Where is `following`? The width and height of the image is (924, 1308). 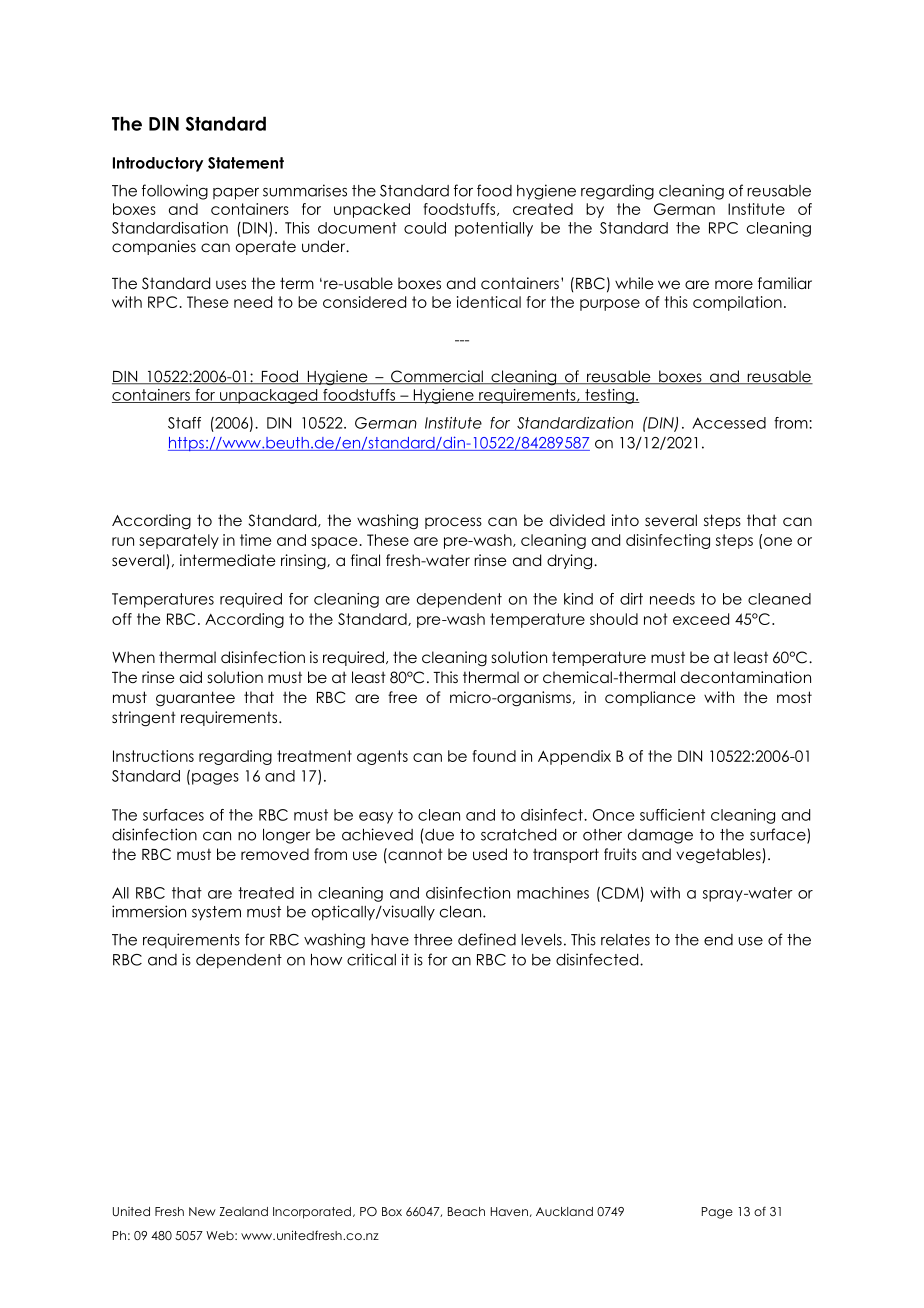 following is located at coordinates (175, 192).
